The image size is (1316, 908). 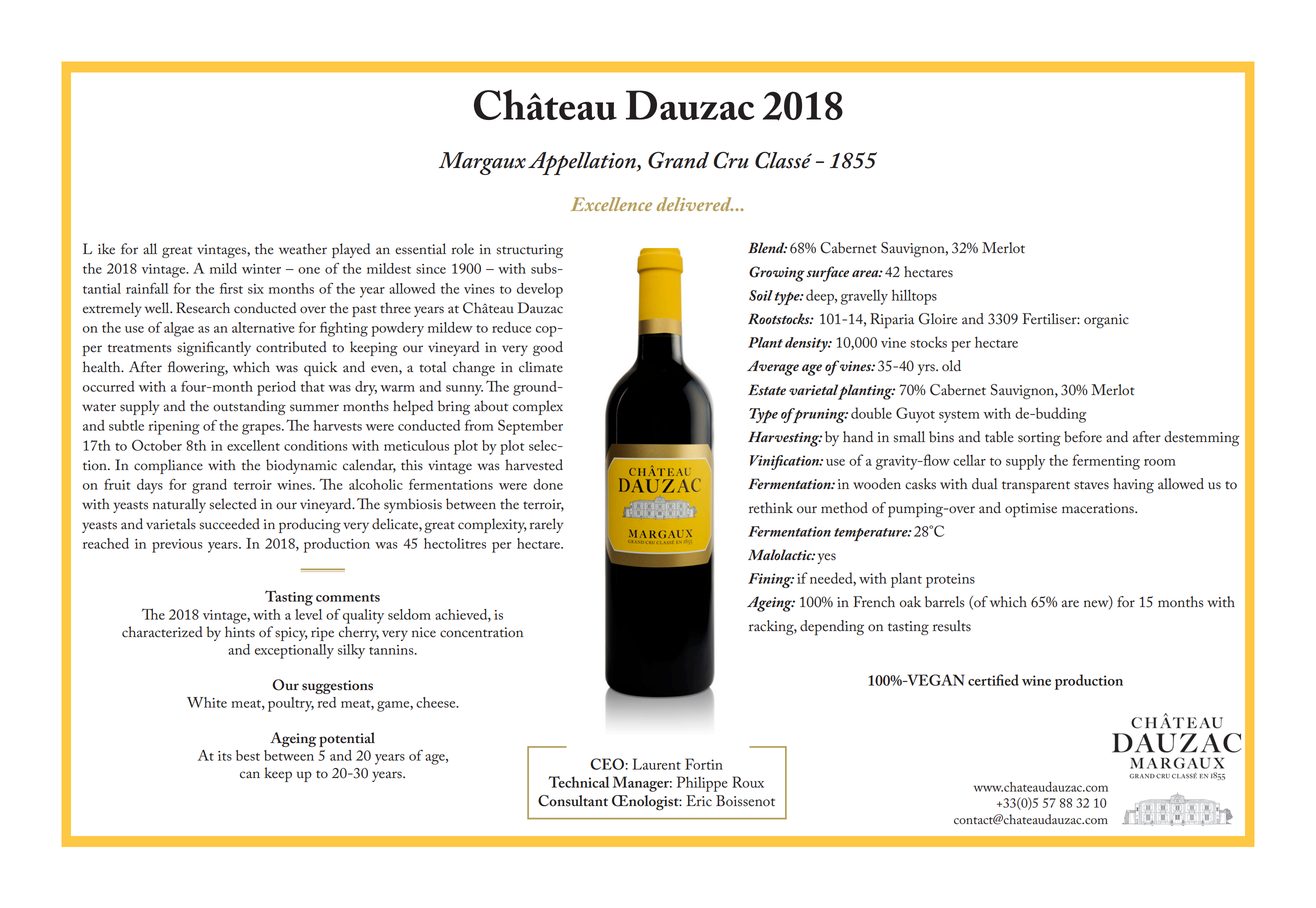 I want to click on weather, so click(x=303, y=249).
